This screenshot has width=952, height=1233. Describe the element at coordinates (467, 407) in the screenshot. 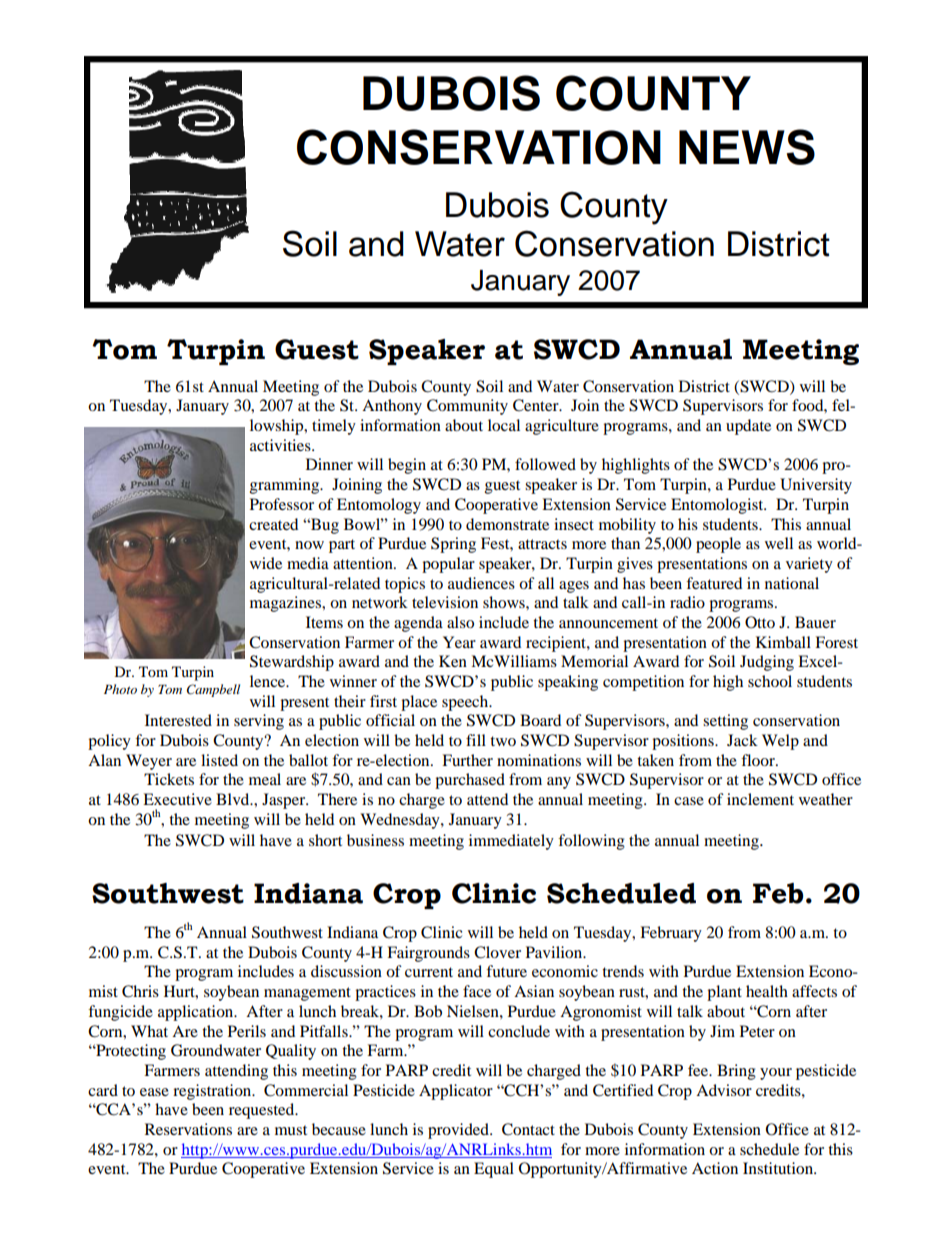

I see `Community` at that location.
